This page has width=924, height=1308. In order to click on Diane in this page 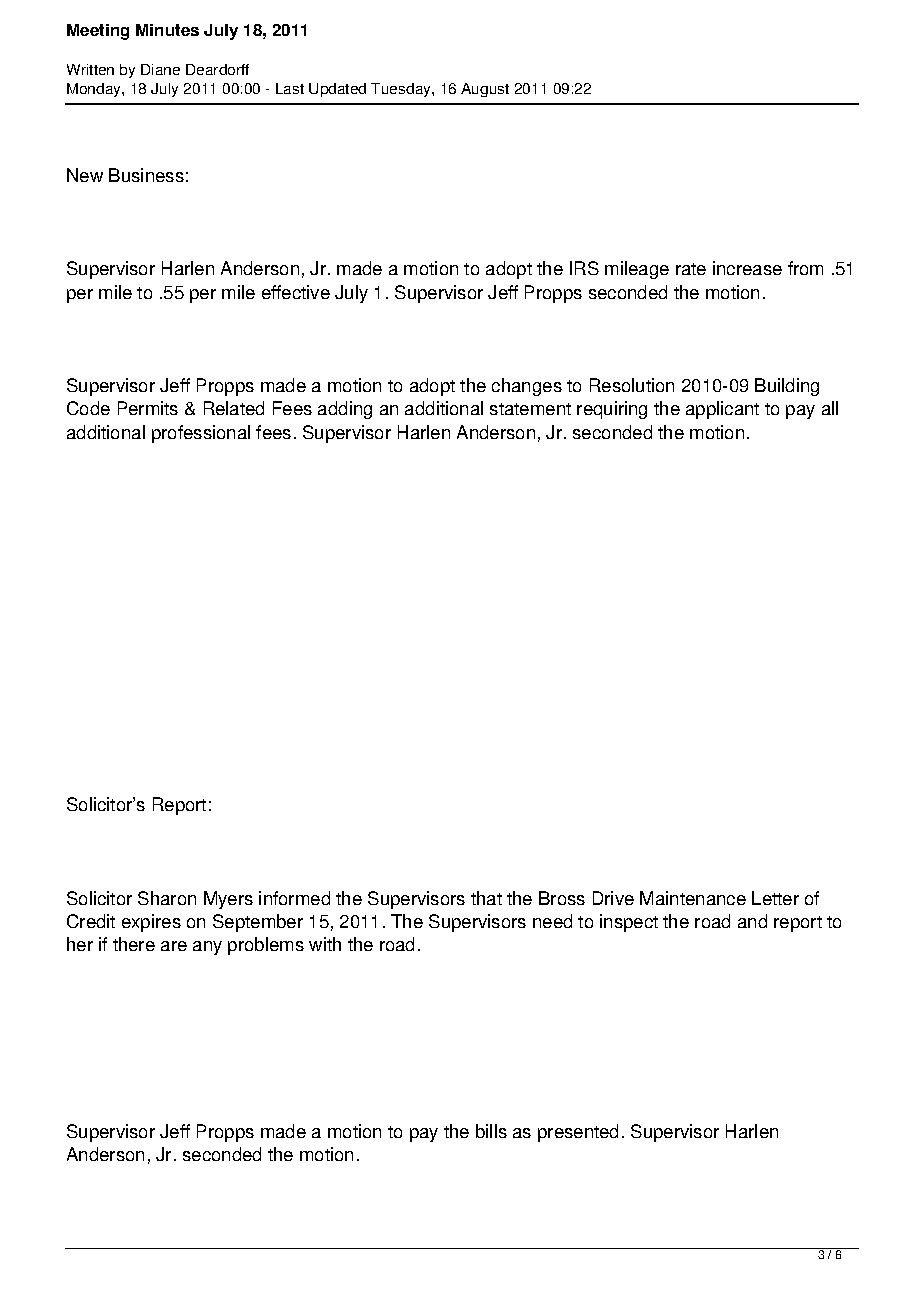, I will do `click(160, 69)`.
